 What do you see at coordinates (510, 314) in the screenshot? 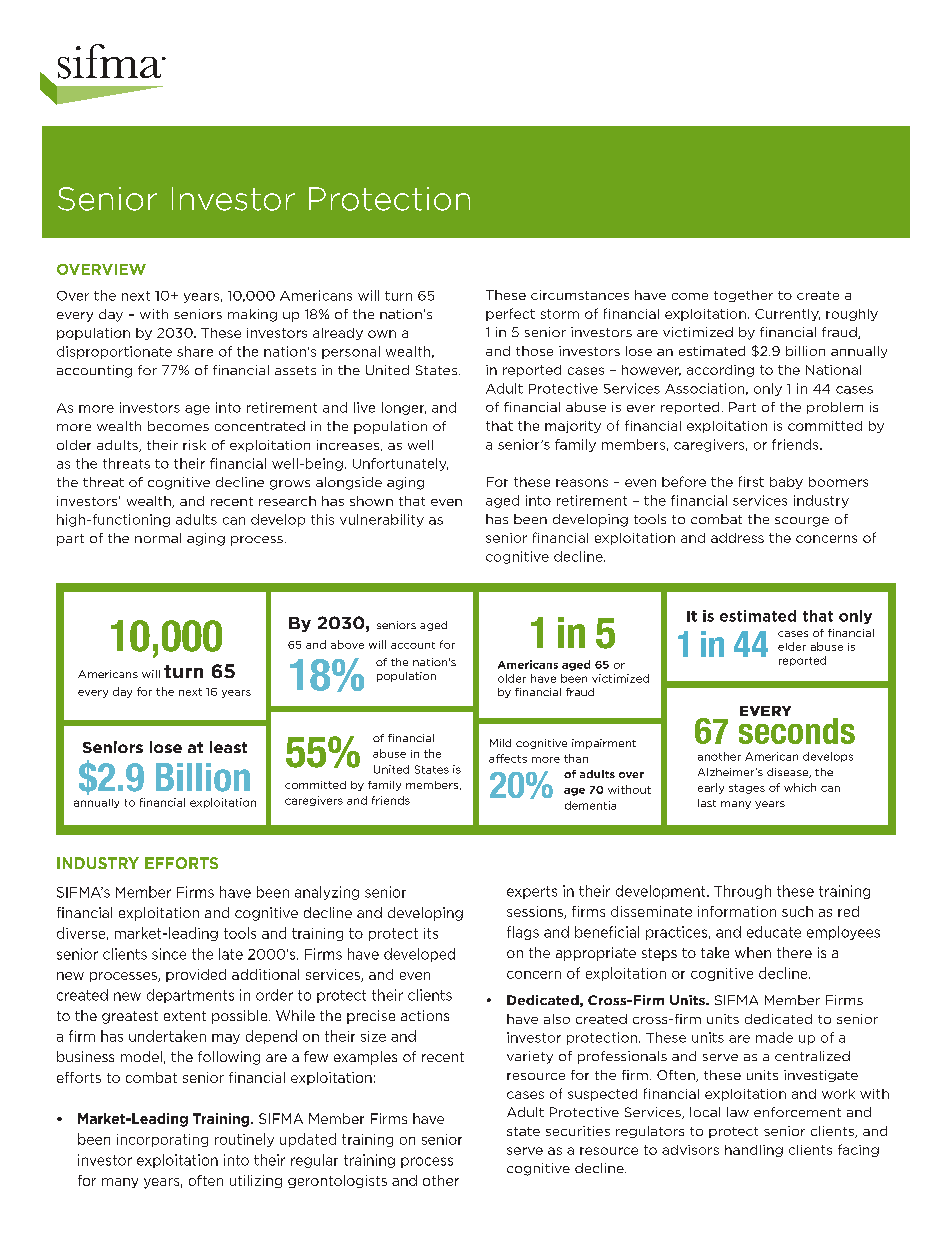
I see `perfect` at bounding box center [510, 314].
